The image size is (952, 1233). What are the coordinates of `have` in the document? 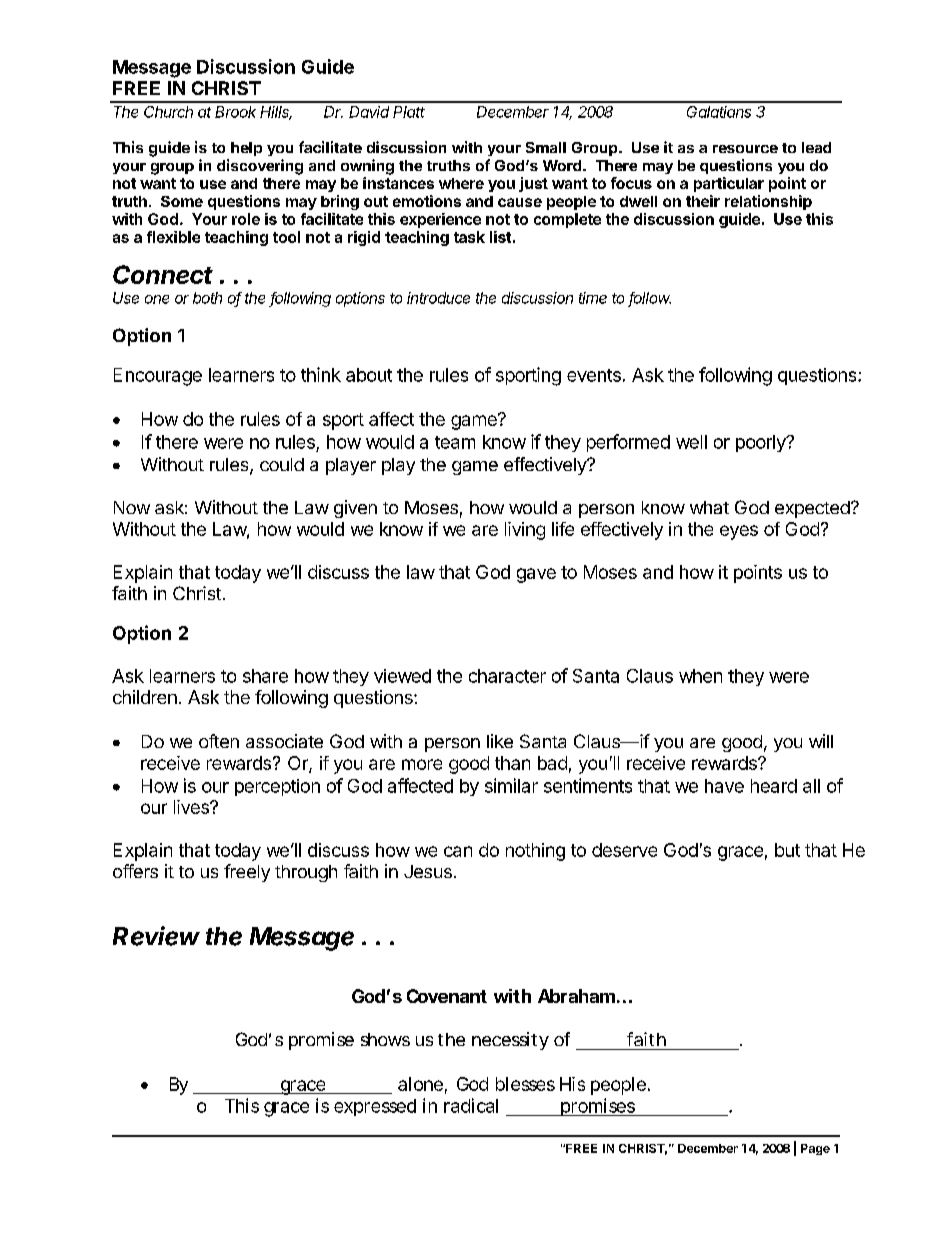 It's located at (724, 786).
